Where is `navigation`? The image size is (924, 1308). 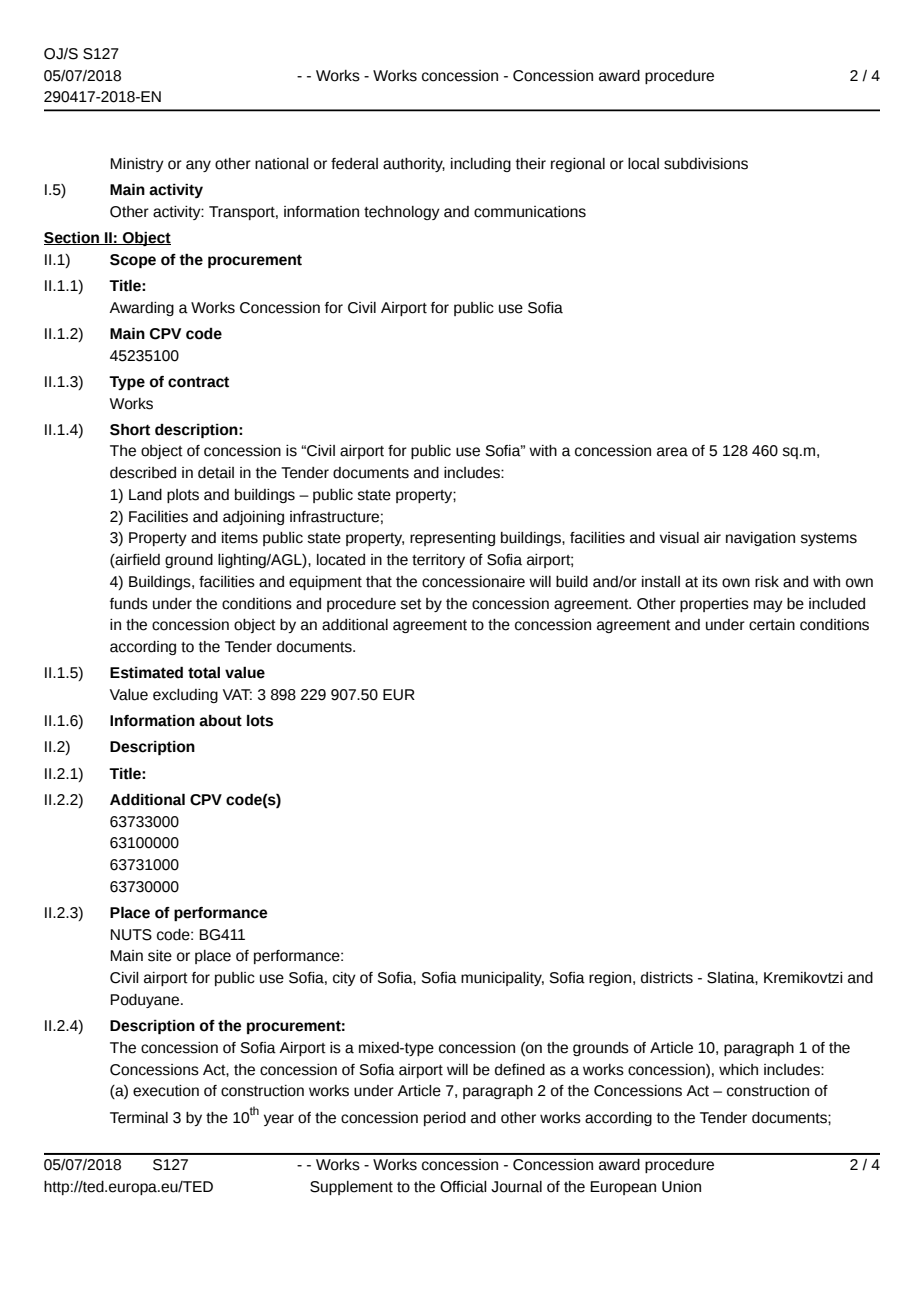 navigation is located at coordinates (760, 539).
